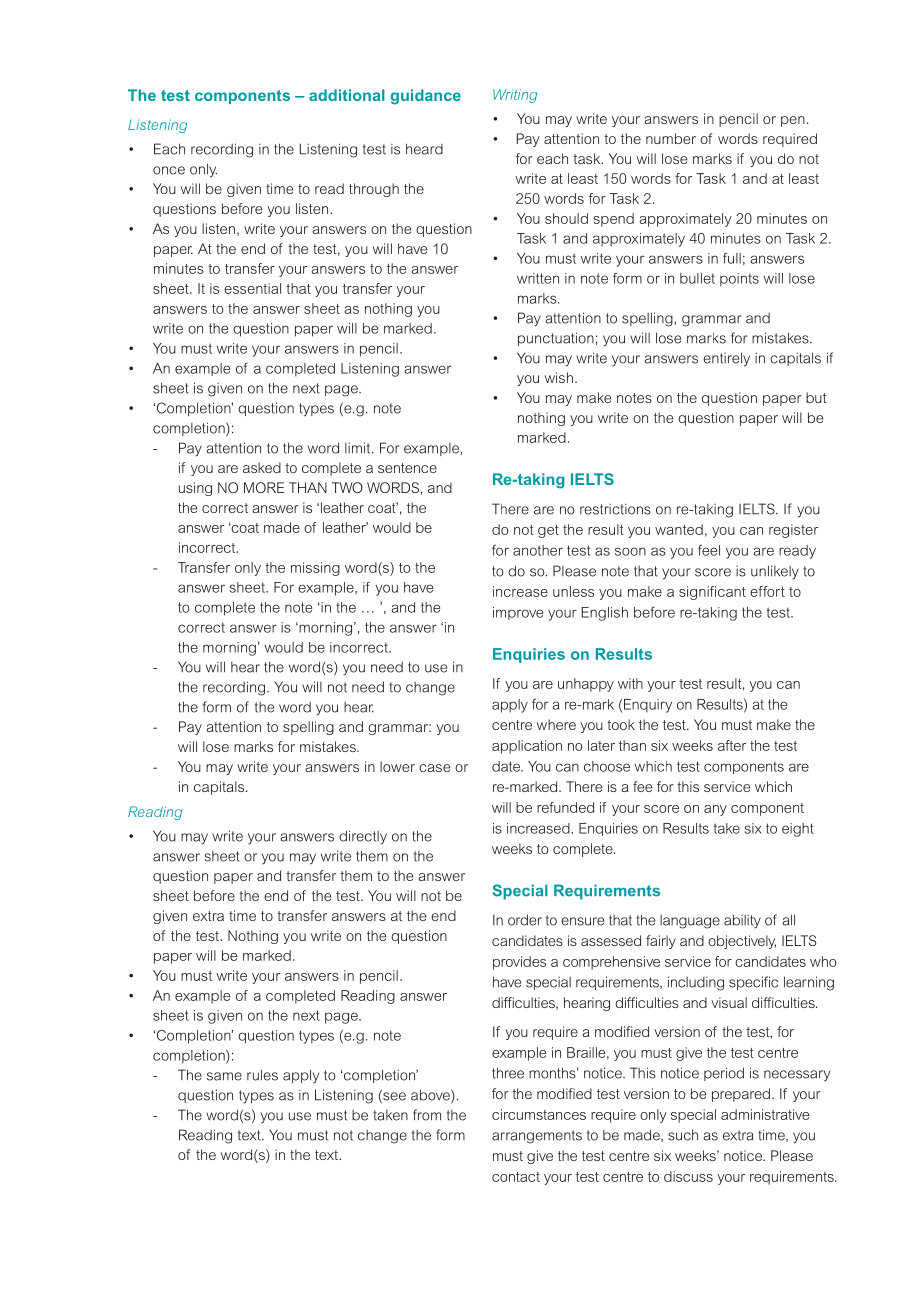 This document has height=1308, width=924. What do you see at coordinates (742, 921) in the document?
I see `ability` at bounding box center [742, 921].
